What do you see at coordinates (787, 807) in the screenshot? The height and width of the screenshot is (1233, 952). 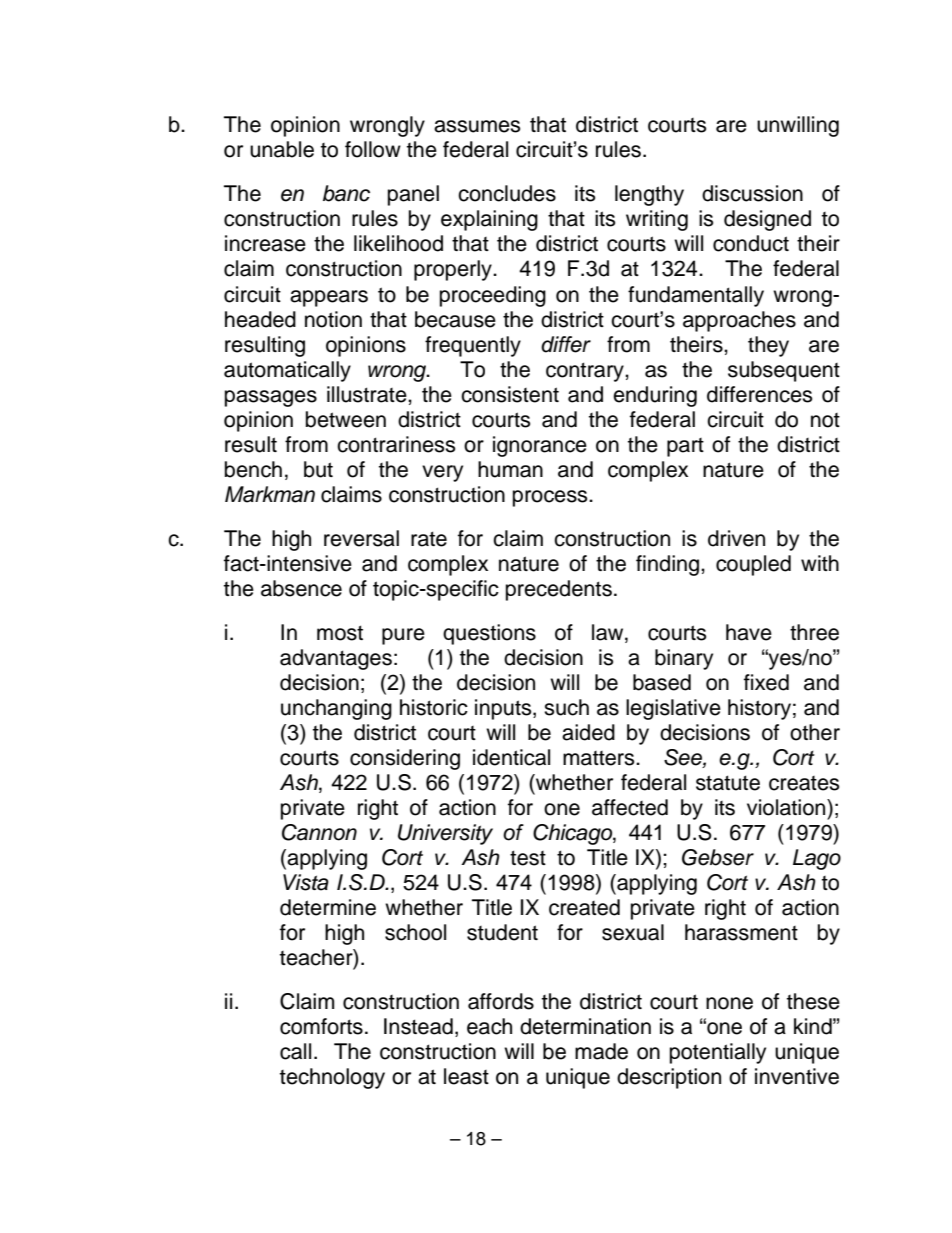 I see `violation` at bounding box center [787, 807].
